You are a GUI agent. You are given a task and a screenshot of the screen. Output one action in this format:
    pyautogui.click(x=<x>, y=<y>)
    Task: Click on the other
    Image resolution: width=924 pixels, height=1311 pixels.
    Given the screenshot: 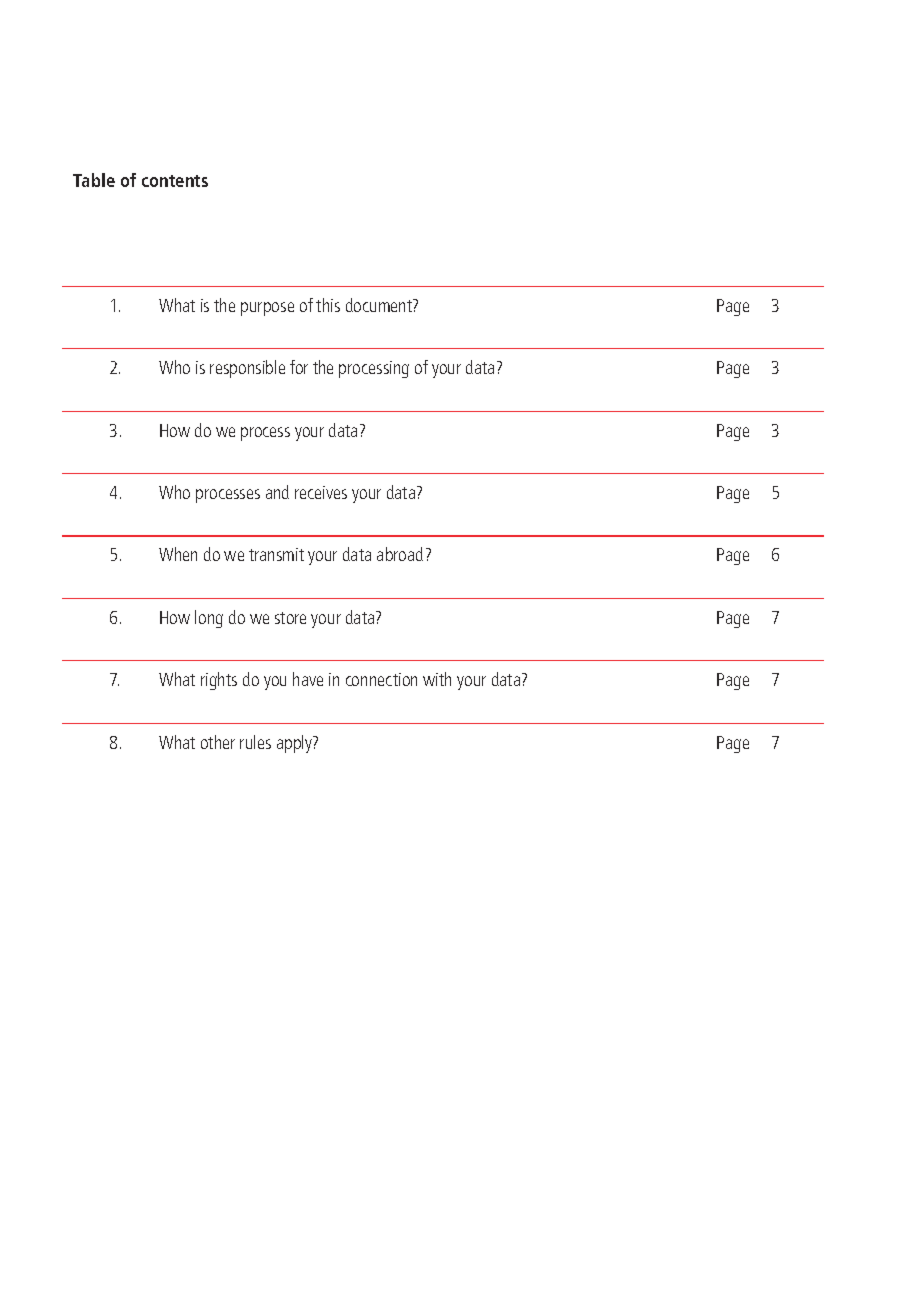 What is the action you would take?
    pyautogui.click(x=218, y=742)
